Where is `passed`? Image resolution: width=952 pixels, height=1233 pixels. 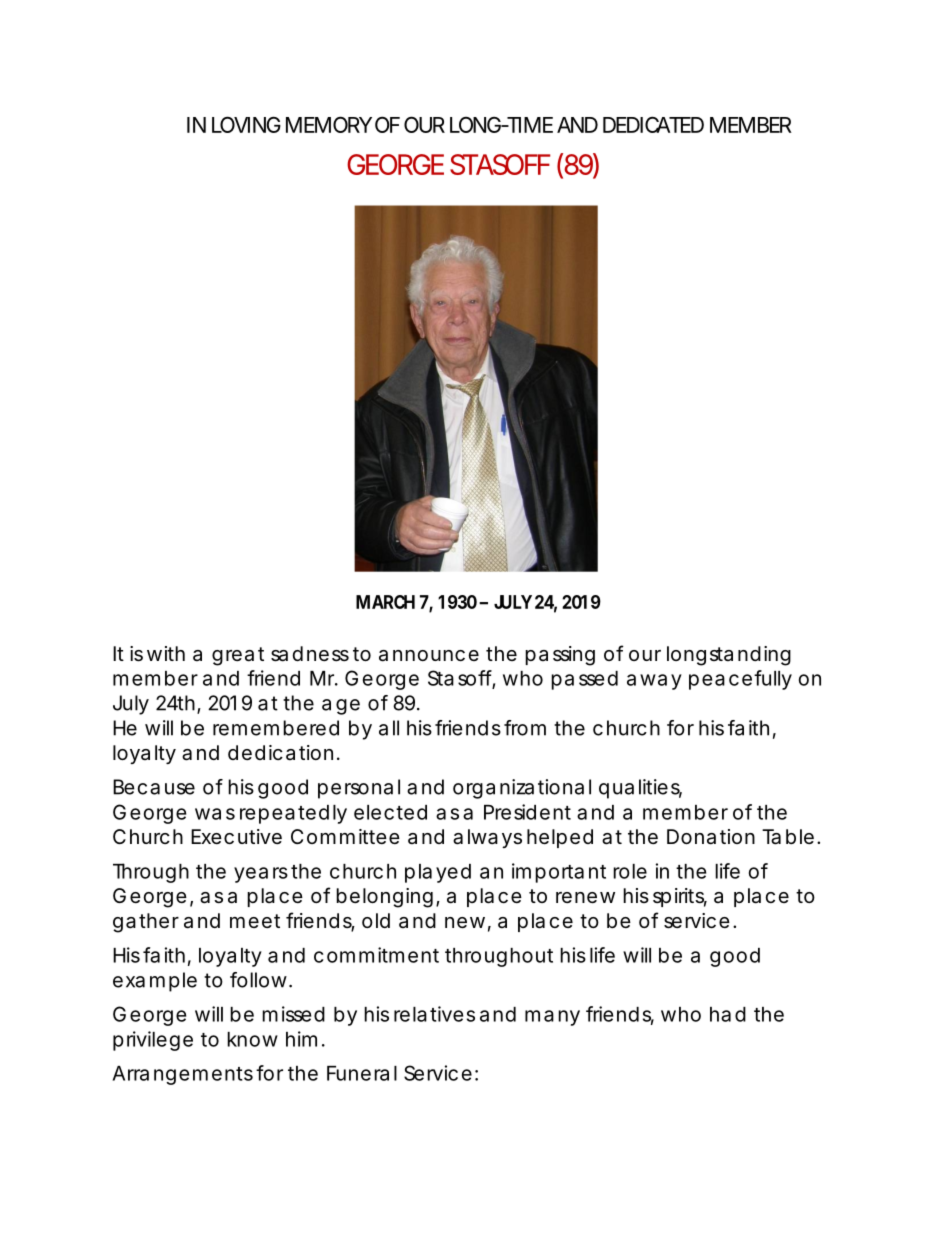 passed is located at coordinates (584, 680).
